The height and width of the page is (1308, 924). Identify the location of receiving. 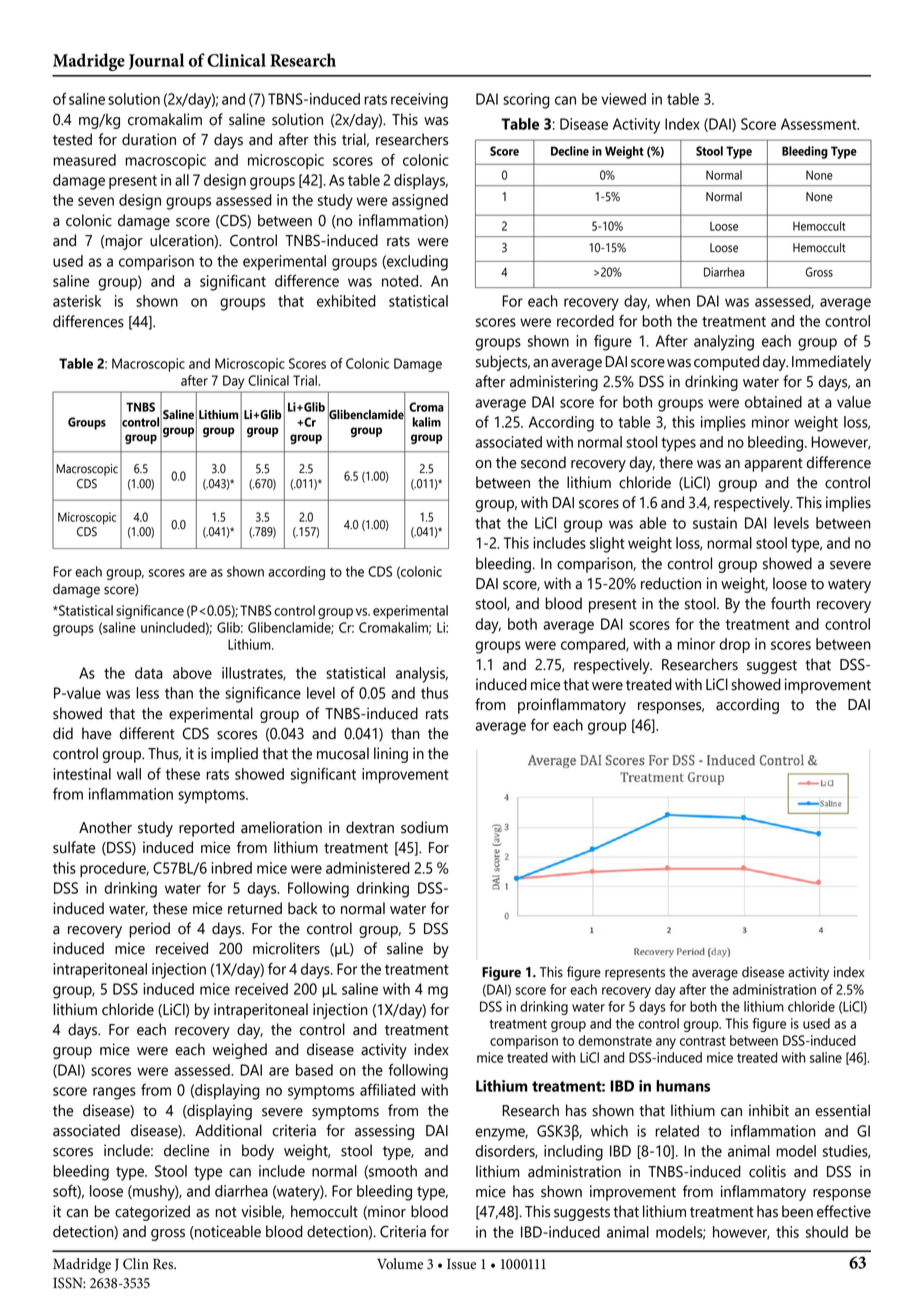
(419, 101).
